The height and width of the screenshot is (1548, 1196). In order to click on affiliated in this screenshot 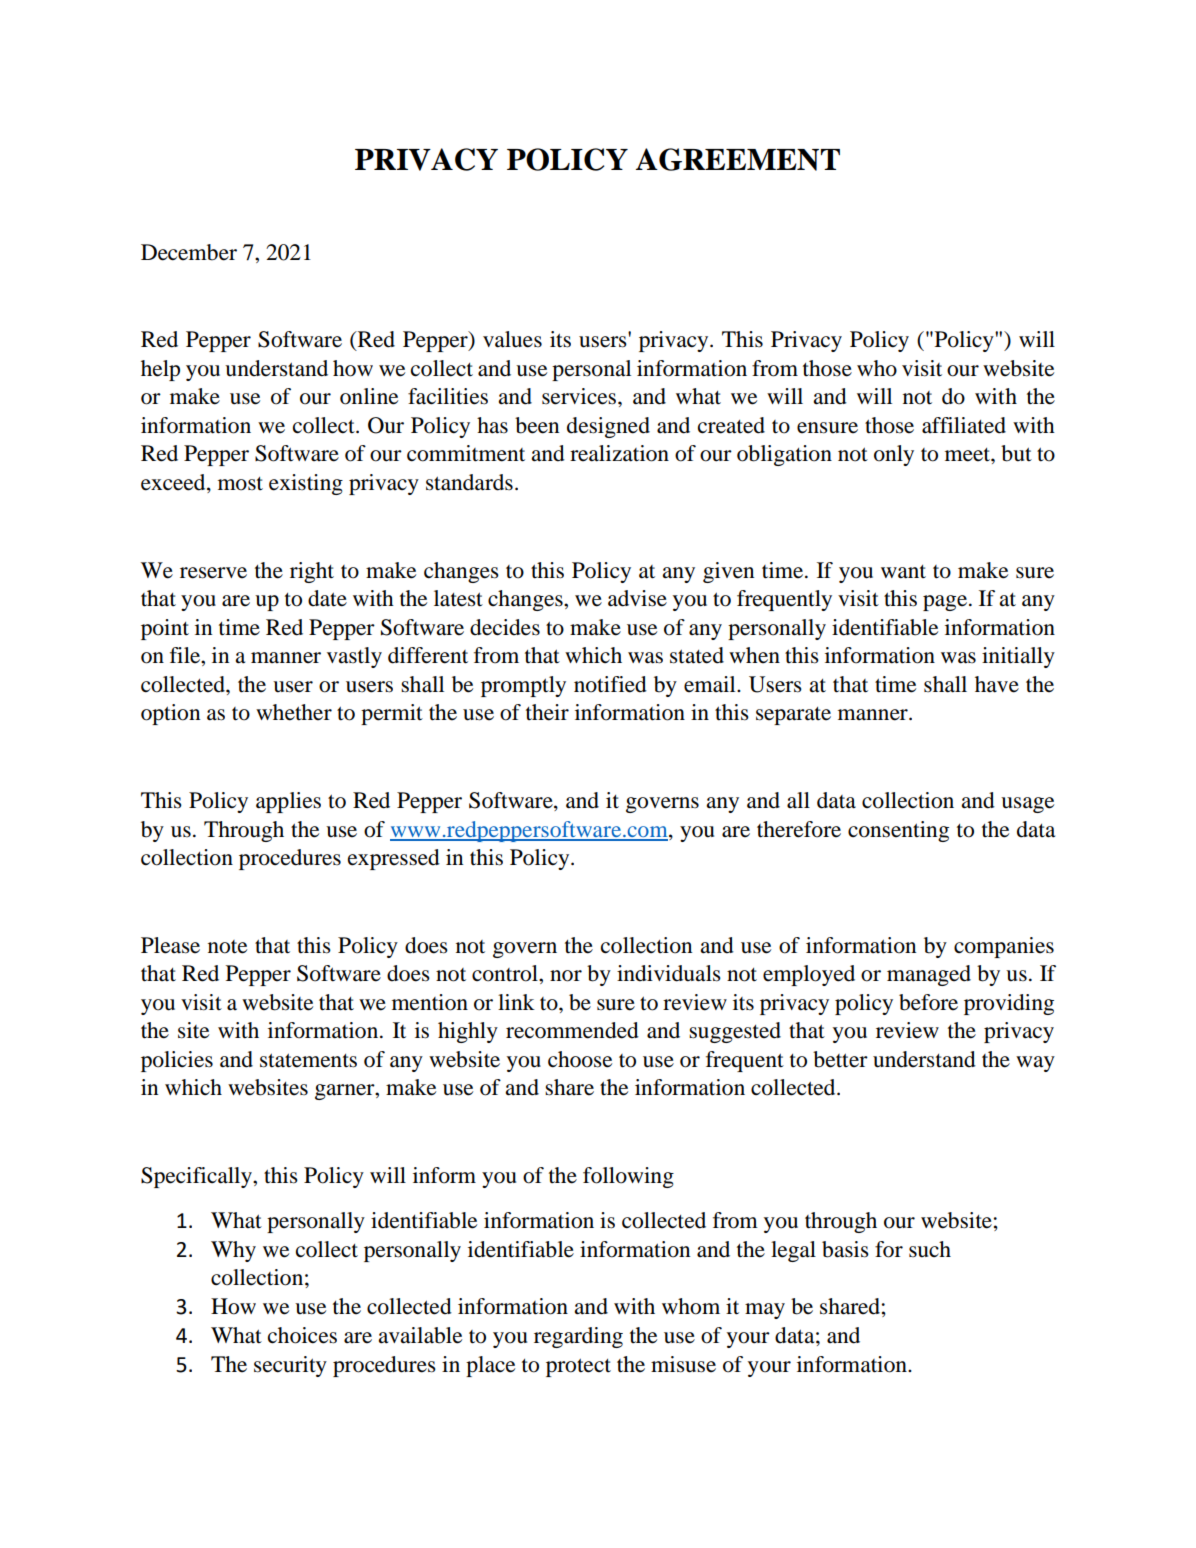, I will do `click(964, 425)`.
